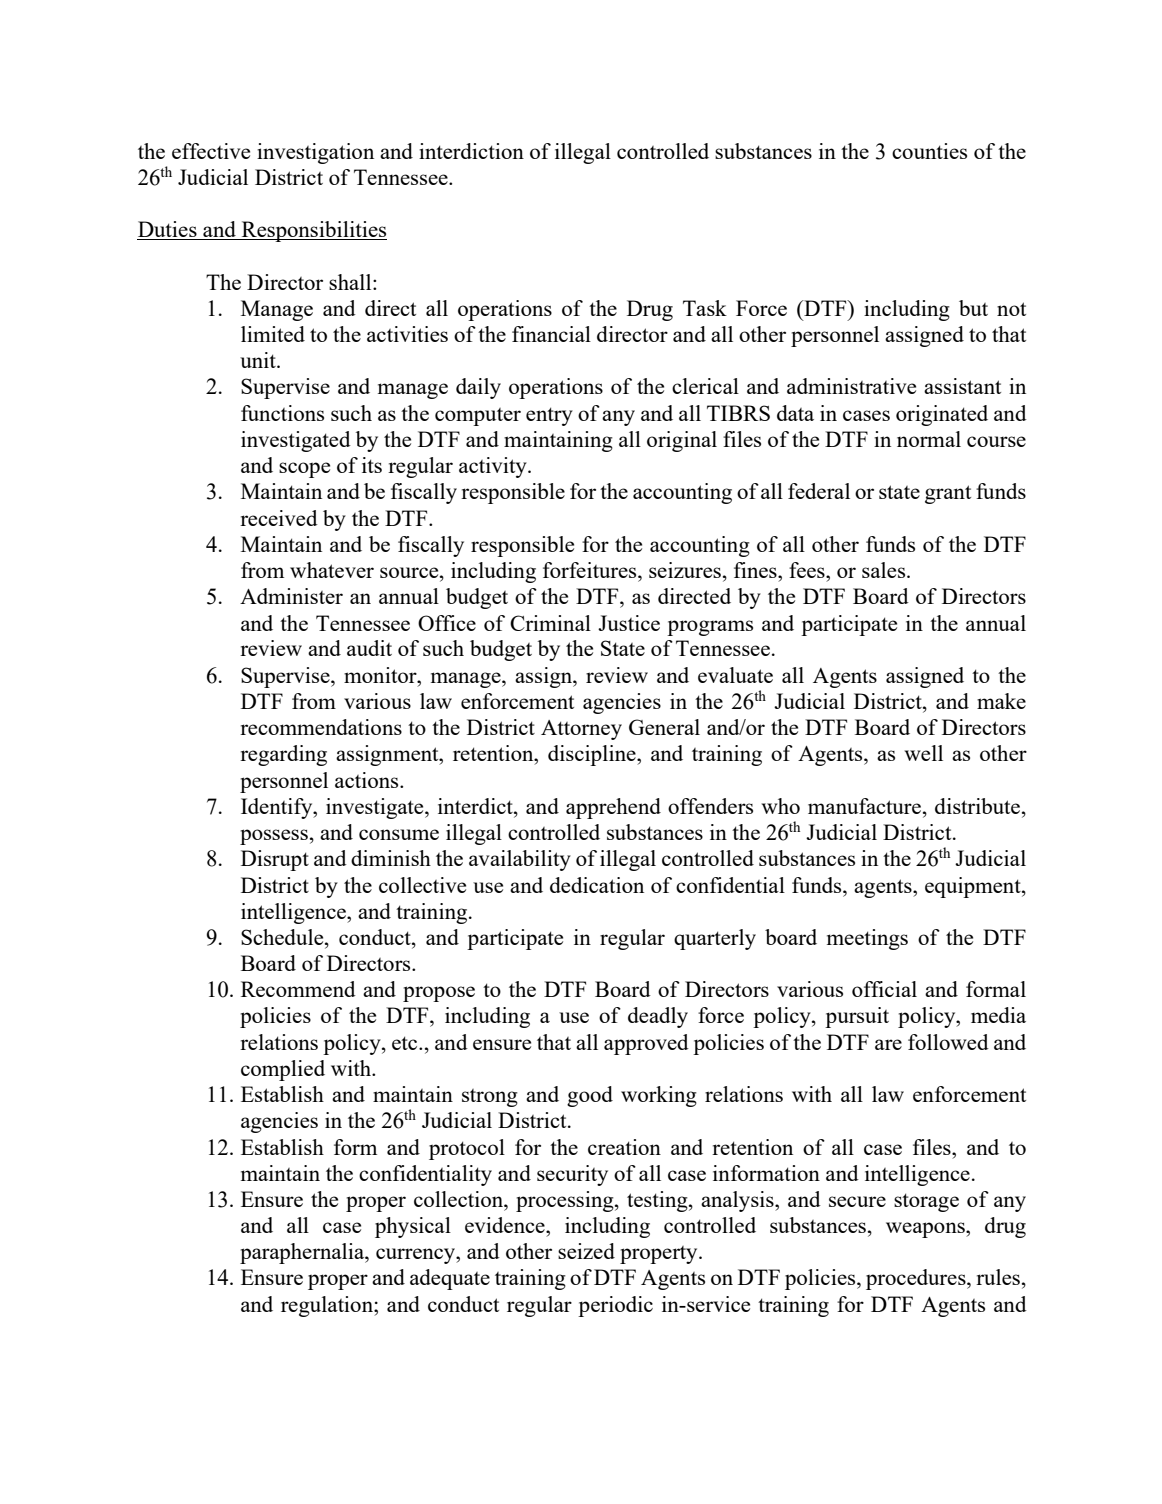 The width and height of the image is (1162, 1504). Describe the element at coordinates (328, 1306) in the image. I see `regulation` at that location.
